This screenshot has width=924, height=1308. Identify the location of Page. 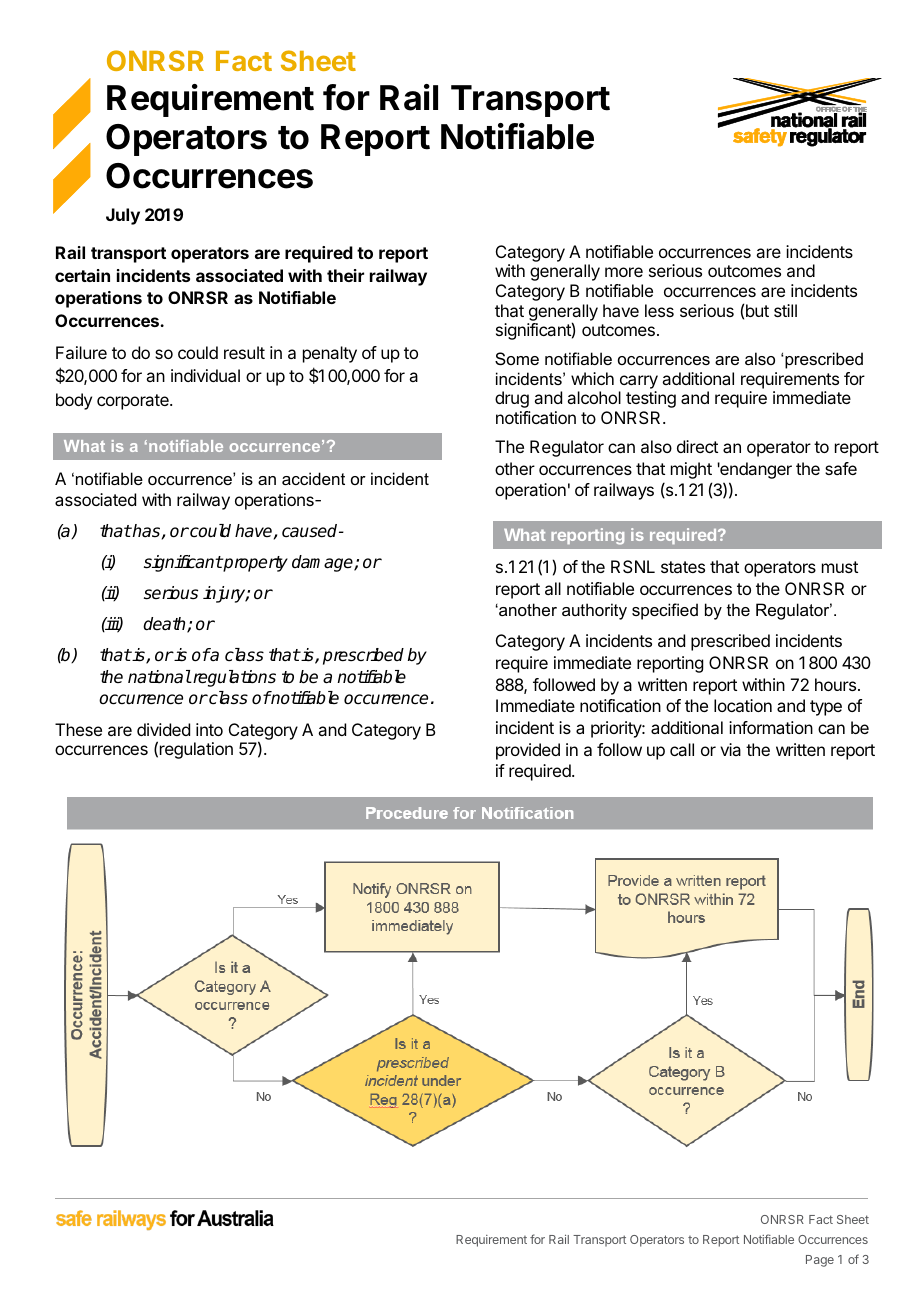
(820, 1261).
